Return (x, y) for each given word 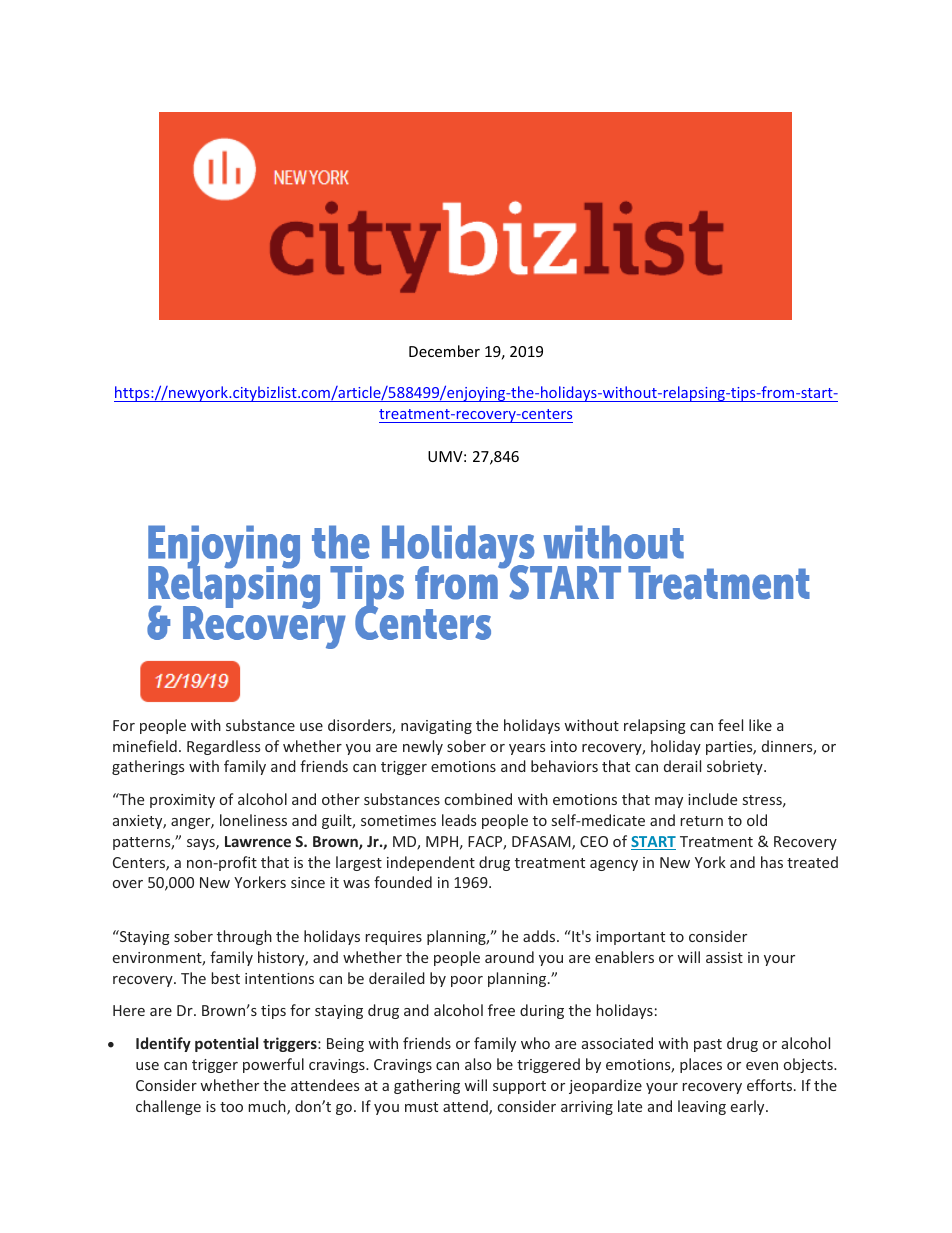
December (444, 351)
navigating (436, 727)
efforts (771, 1085)
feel (730, 725)
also (478, 1064)
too (231, 1107)
